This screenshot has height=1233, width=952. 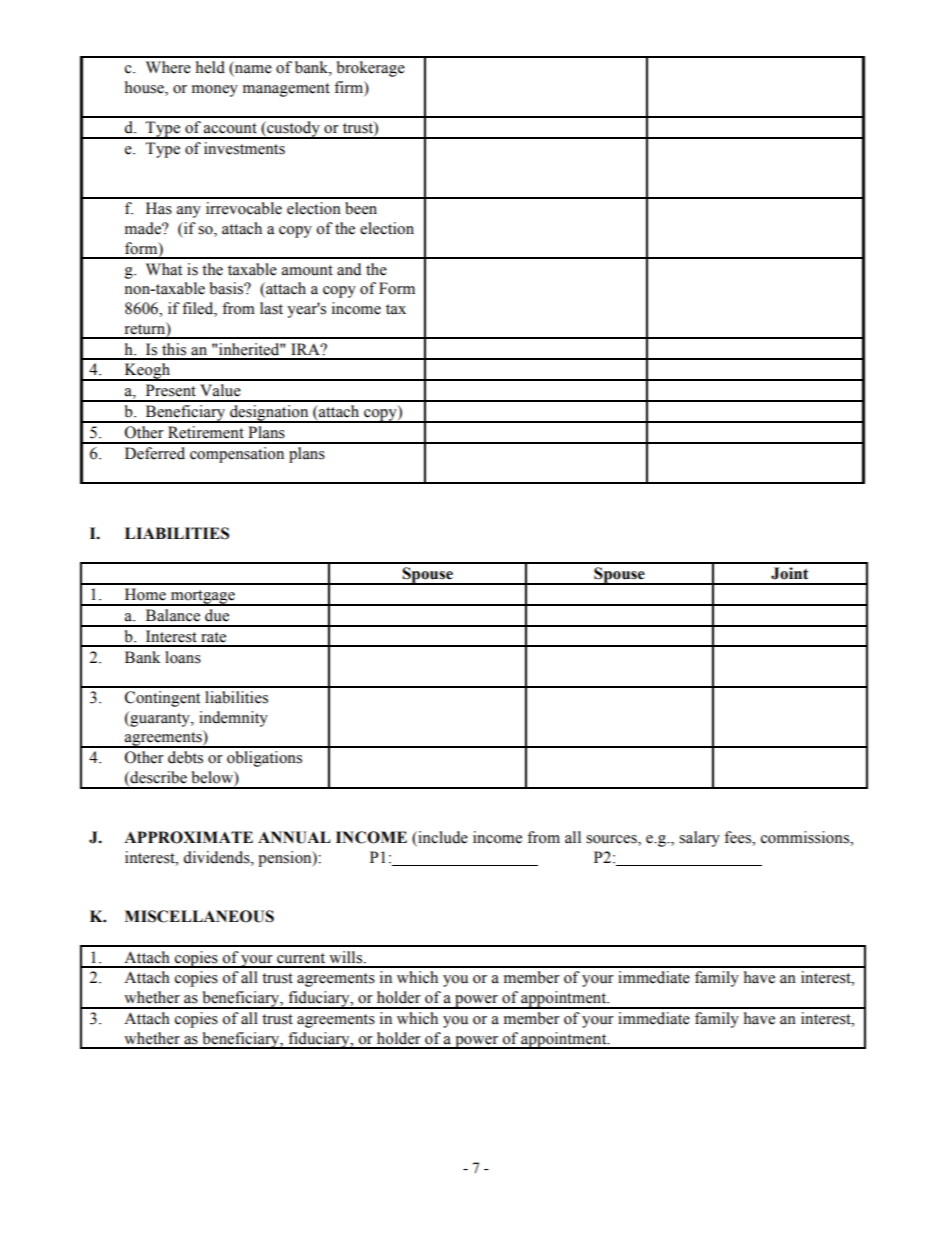 I want to click on brokerage, so click(x=371, y=69).
